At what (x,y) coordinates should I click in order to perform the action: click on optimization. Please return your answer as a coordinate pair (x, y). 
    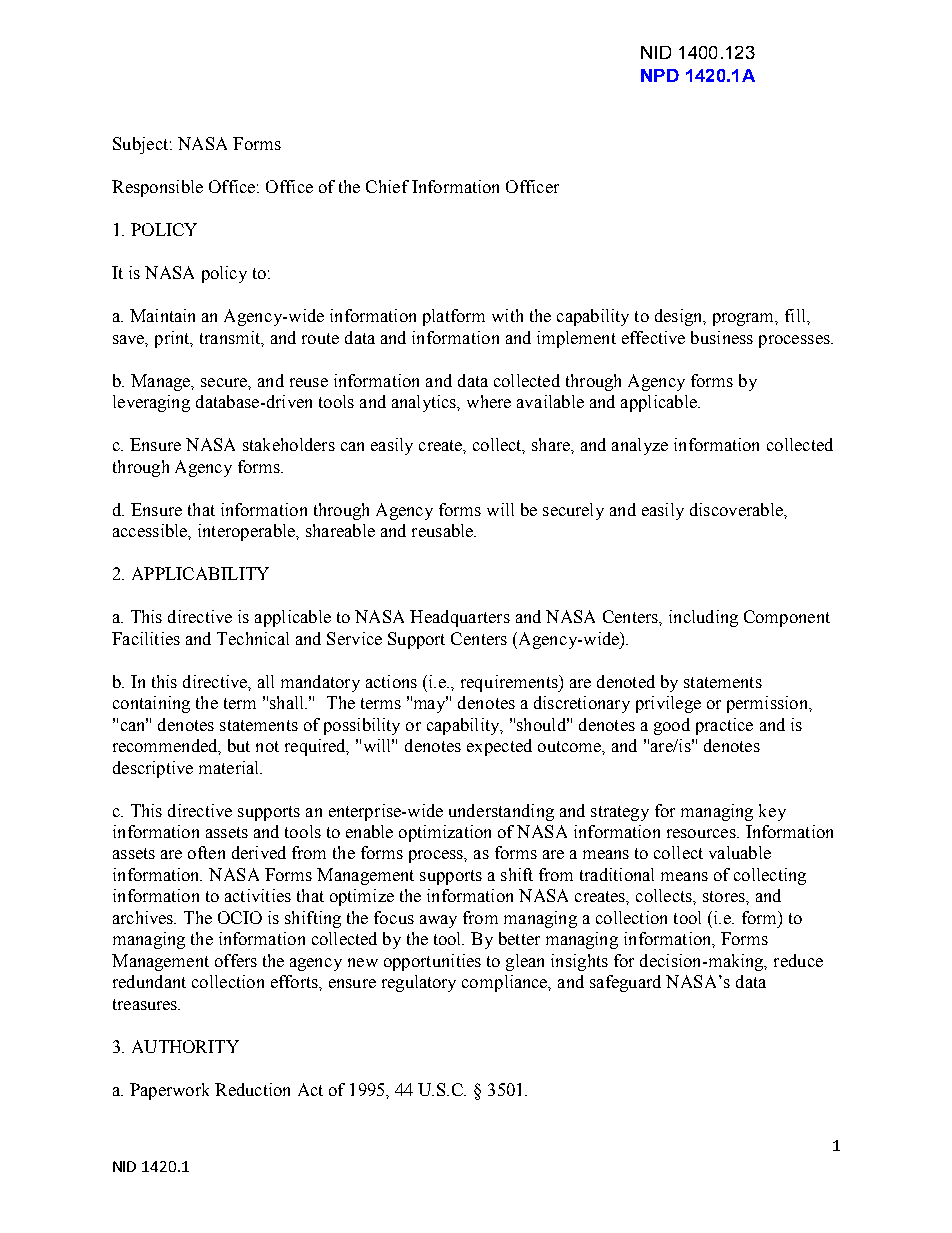
    Looking at the image, I should click on (445, 833).
